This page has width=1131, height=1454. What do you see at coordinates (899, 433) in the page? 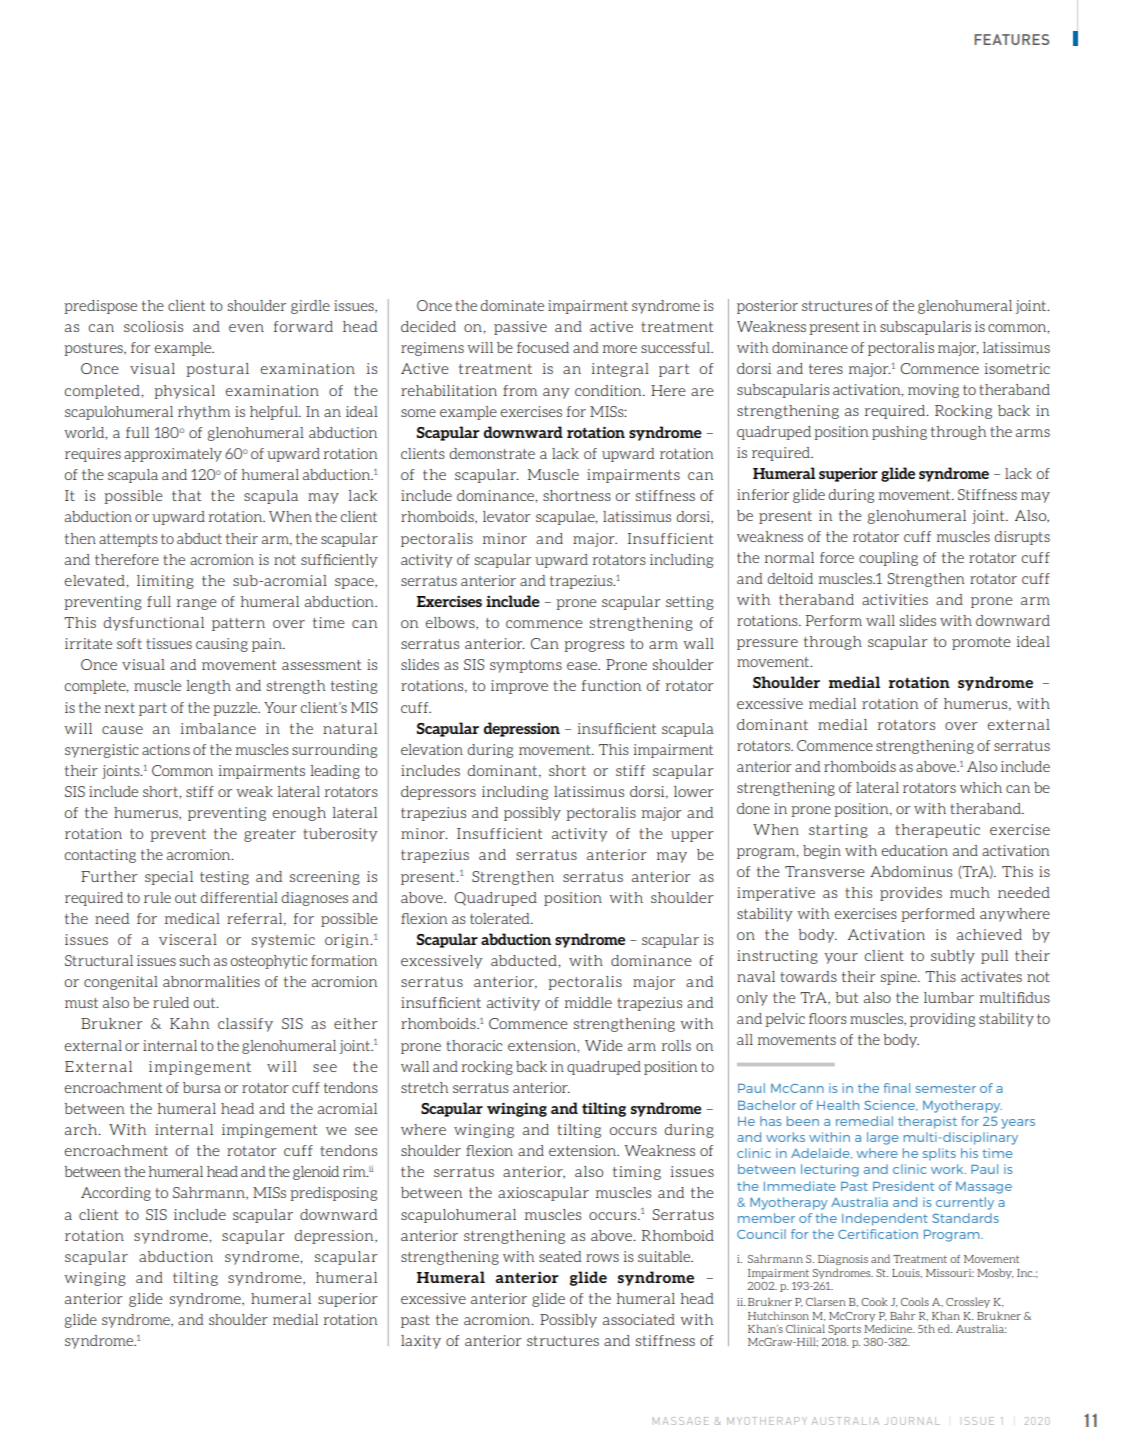
I see `pushing` at bounding box center [899, 433].
